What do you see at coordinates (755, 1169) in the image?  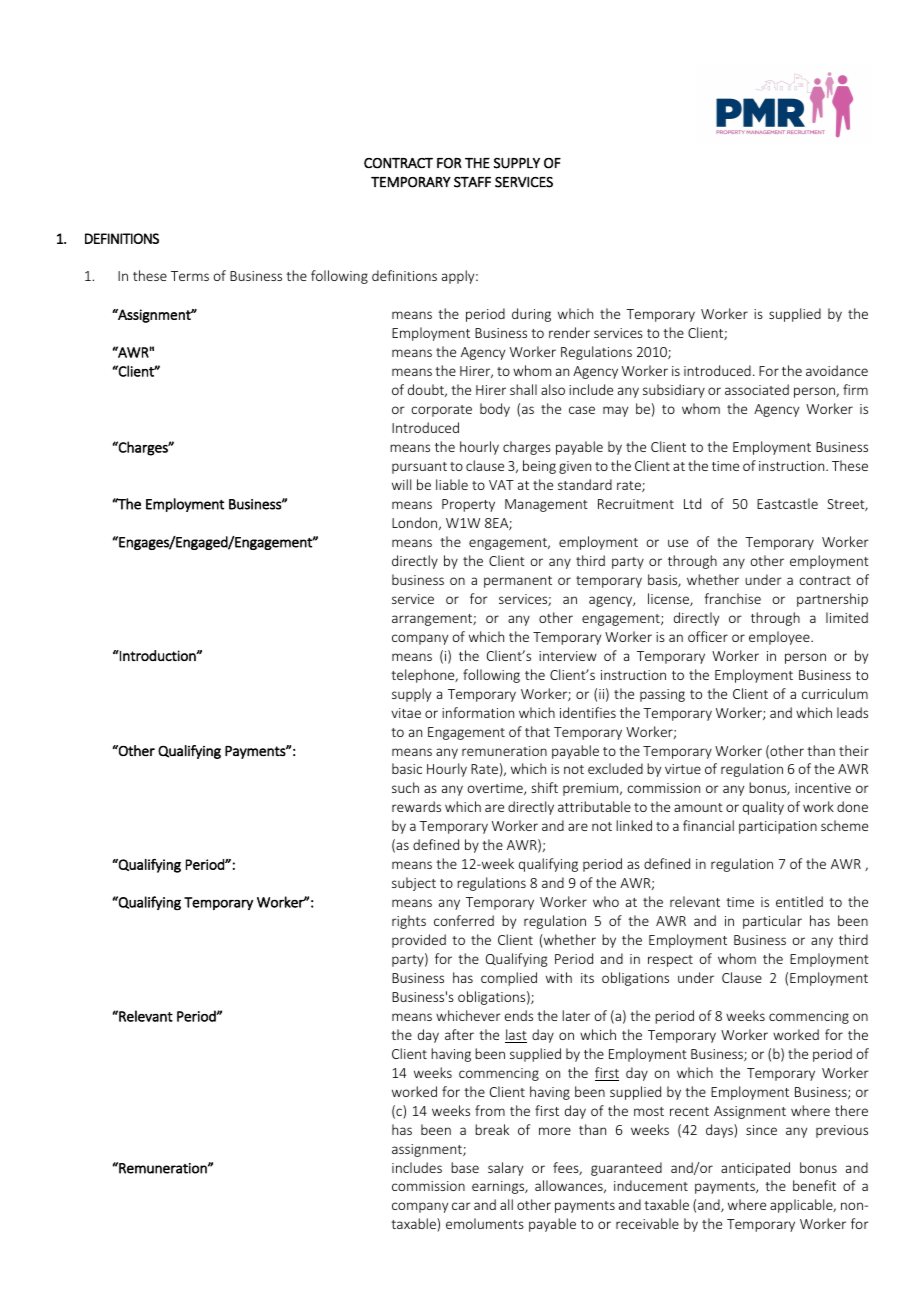 I see `anticipated` at bounding box center [755, 1169].
